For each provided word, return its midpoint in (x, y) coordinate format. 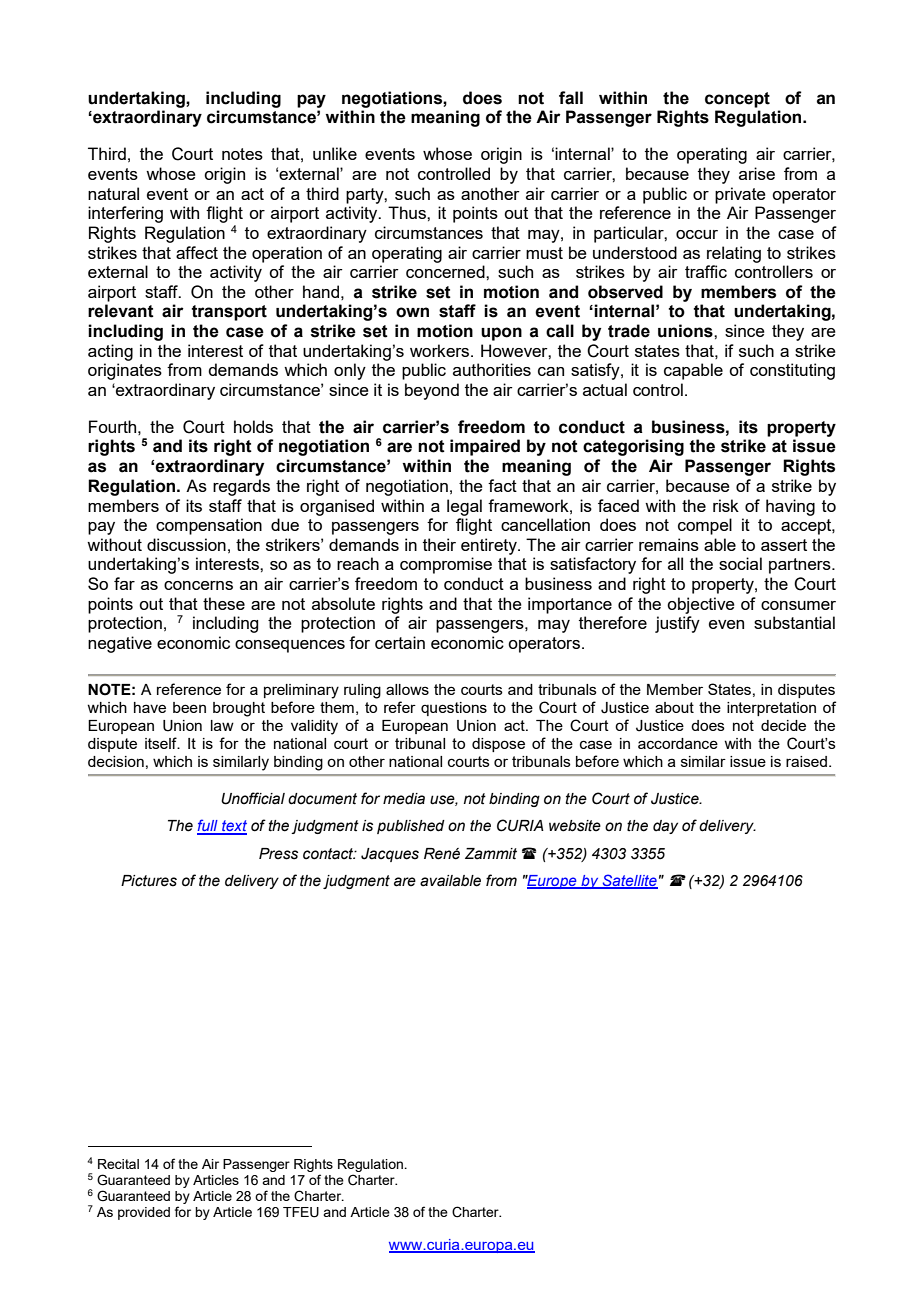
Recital (118, 1164)
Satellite (629, 881)
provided (144, 1213)
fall (571, 98)
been (189, 707)
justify (677, 624)
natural (113, 193)
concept (737, 100)
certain (400, 642)
